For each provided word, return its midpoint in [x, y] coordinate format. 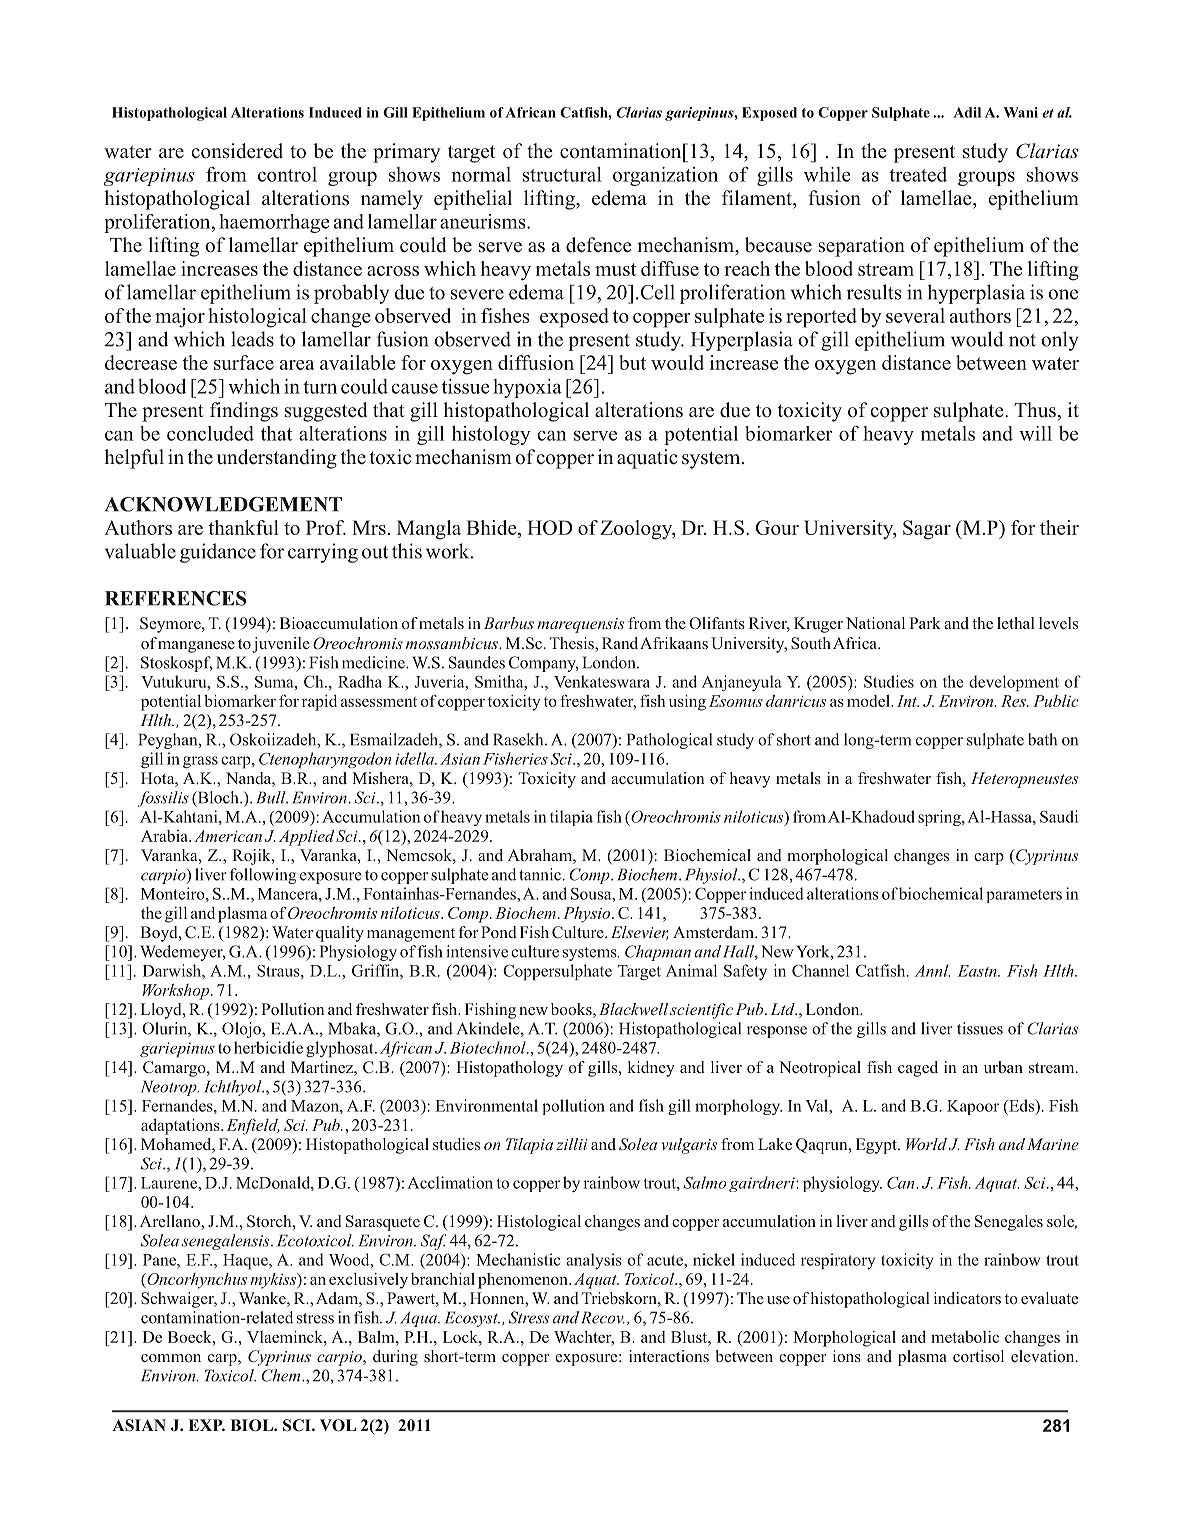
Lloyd [162, 1011]
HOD [550, 527]
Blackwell [633, 1009]
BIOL [253, 1425]
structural [562, 174]
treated [918, 174]
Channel [820, 970]
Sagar [927, 530]
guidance [218, 553]
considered [237, 151]
